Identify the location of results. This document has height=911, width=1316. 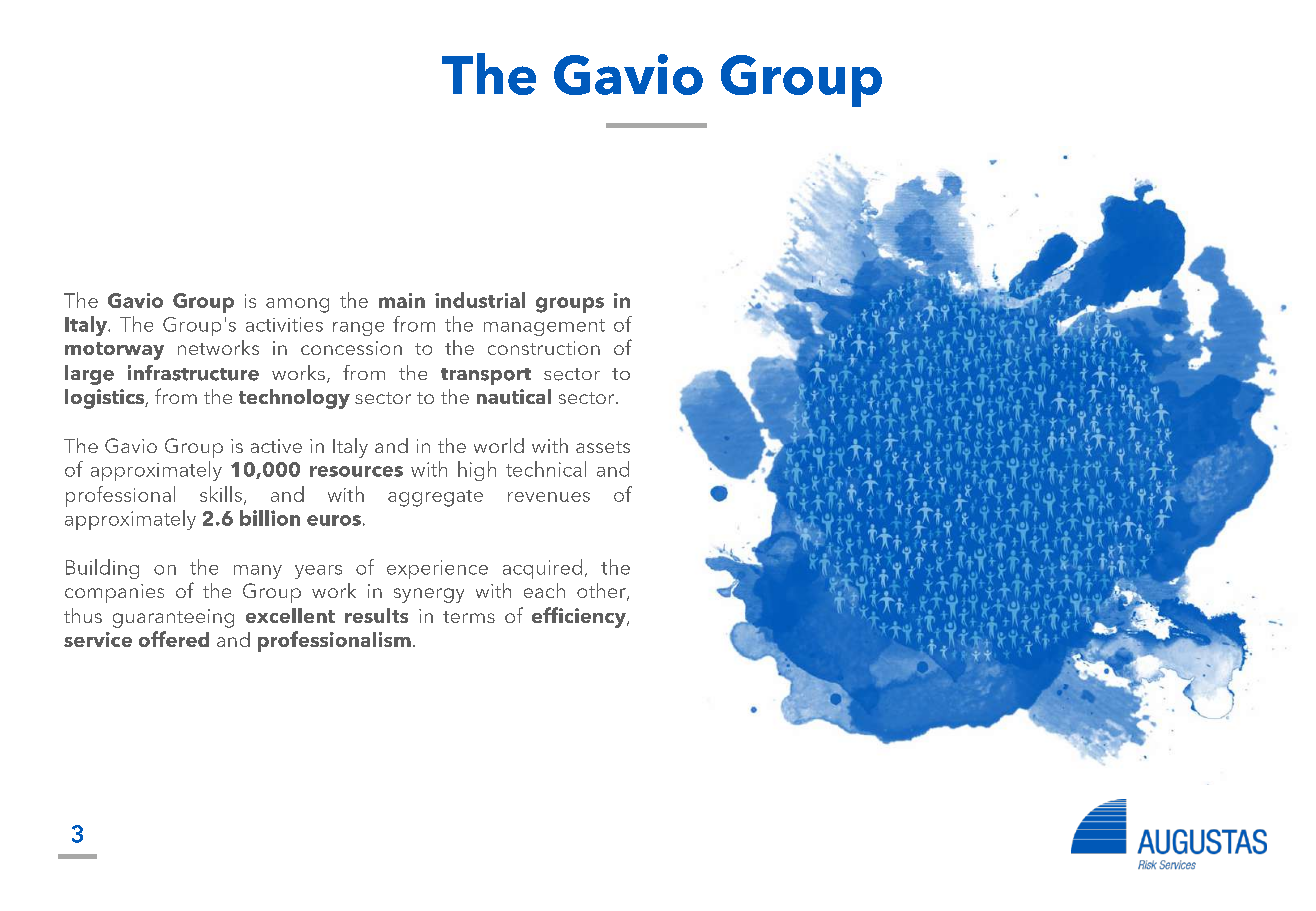
(376, 615).
